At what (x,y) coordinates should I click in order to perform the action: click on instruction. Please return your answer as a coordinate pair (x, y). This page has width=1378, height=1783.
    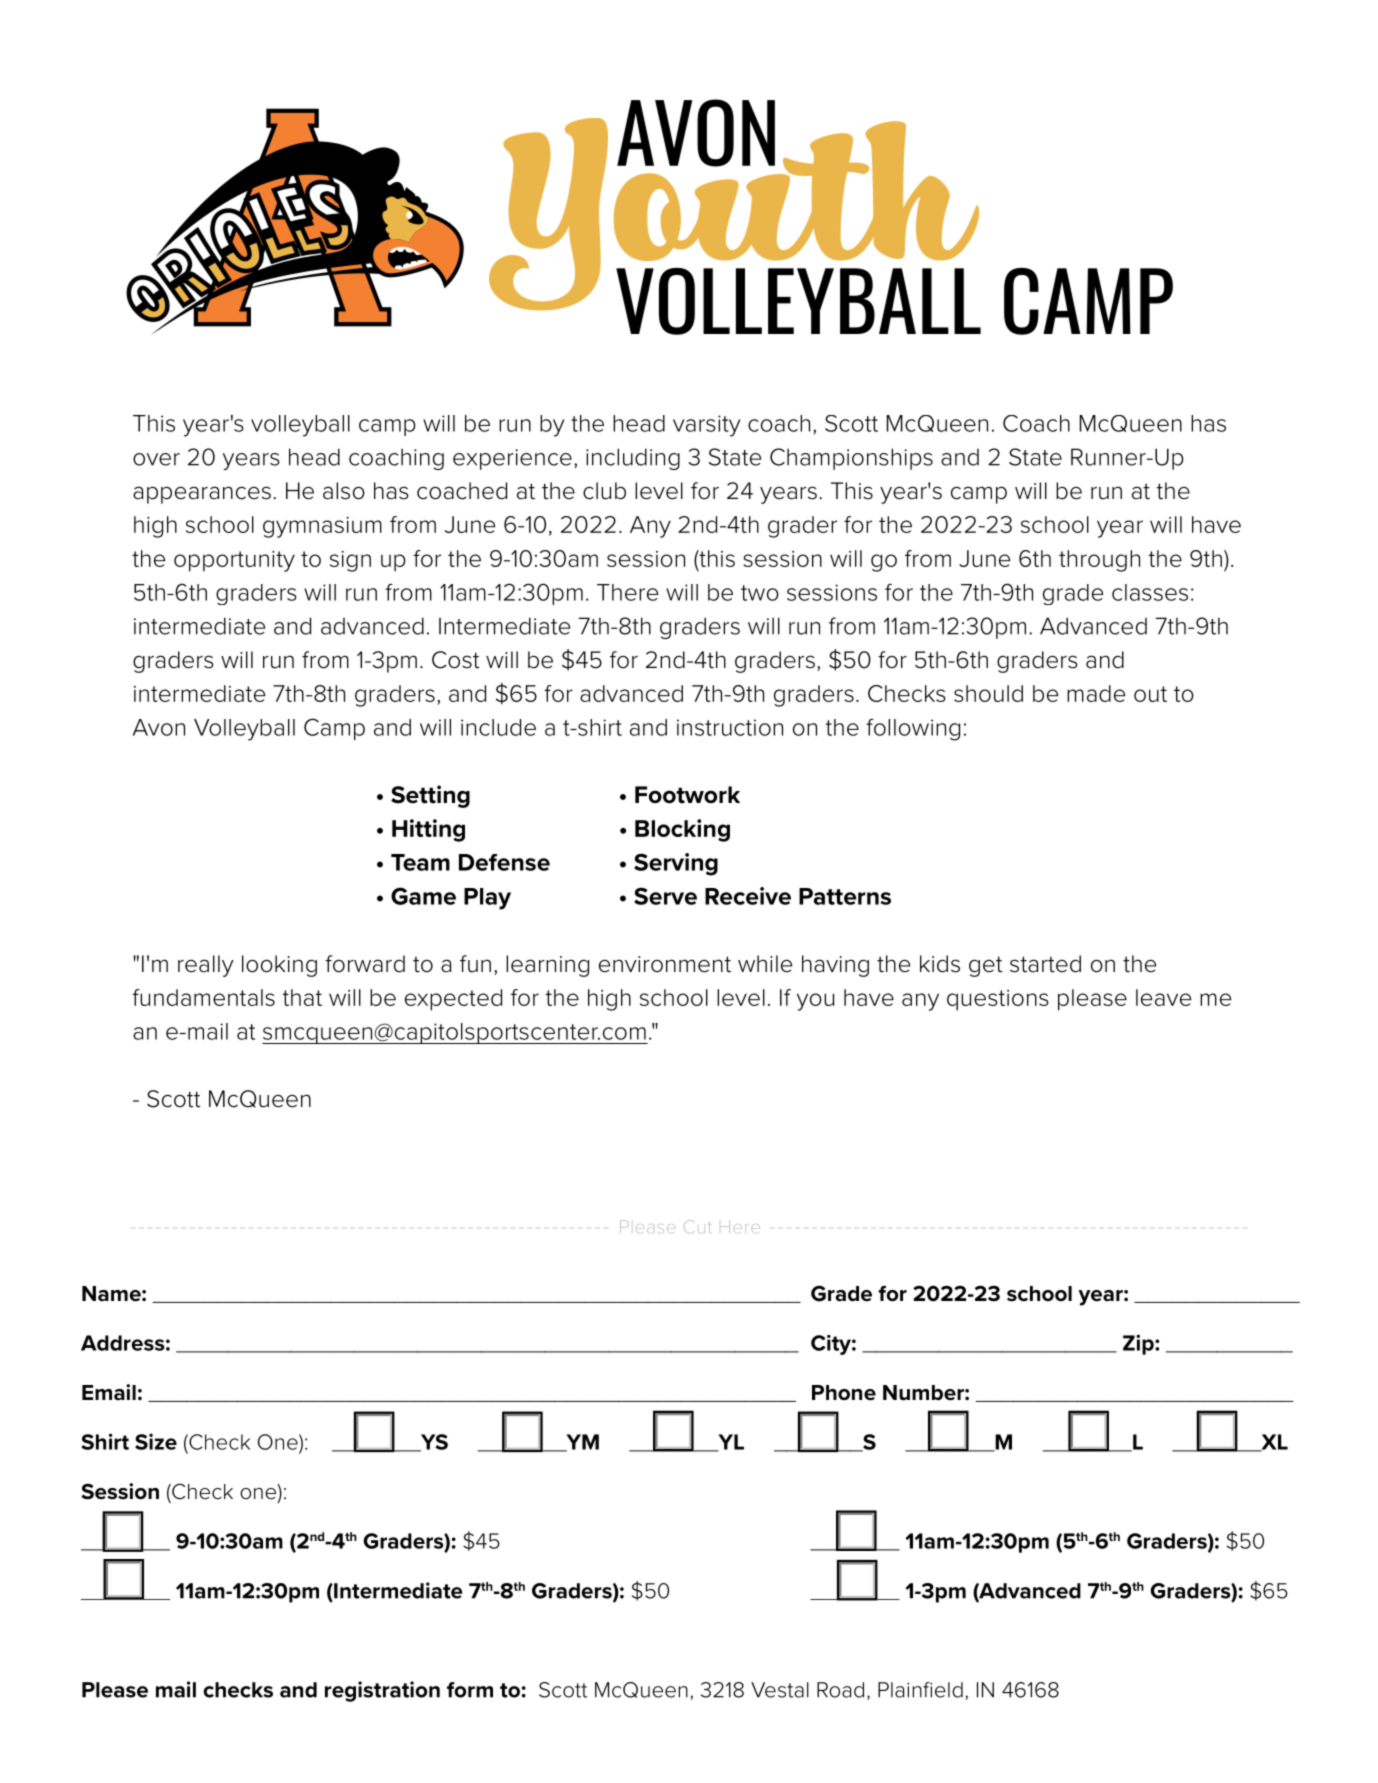
    Looking at the image, I should click on (730, 727).
